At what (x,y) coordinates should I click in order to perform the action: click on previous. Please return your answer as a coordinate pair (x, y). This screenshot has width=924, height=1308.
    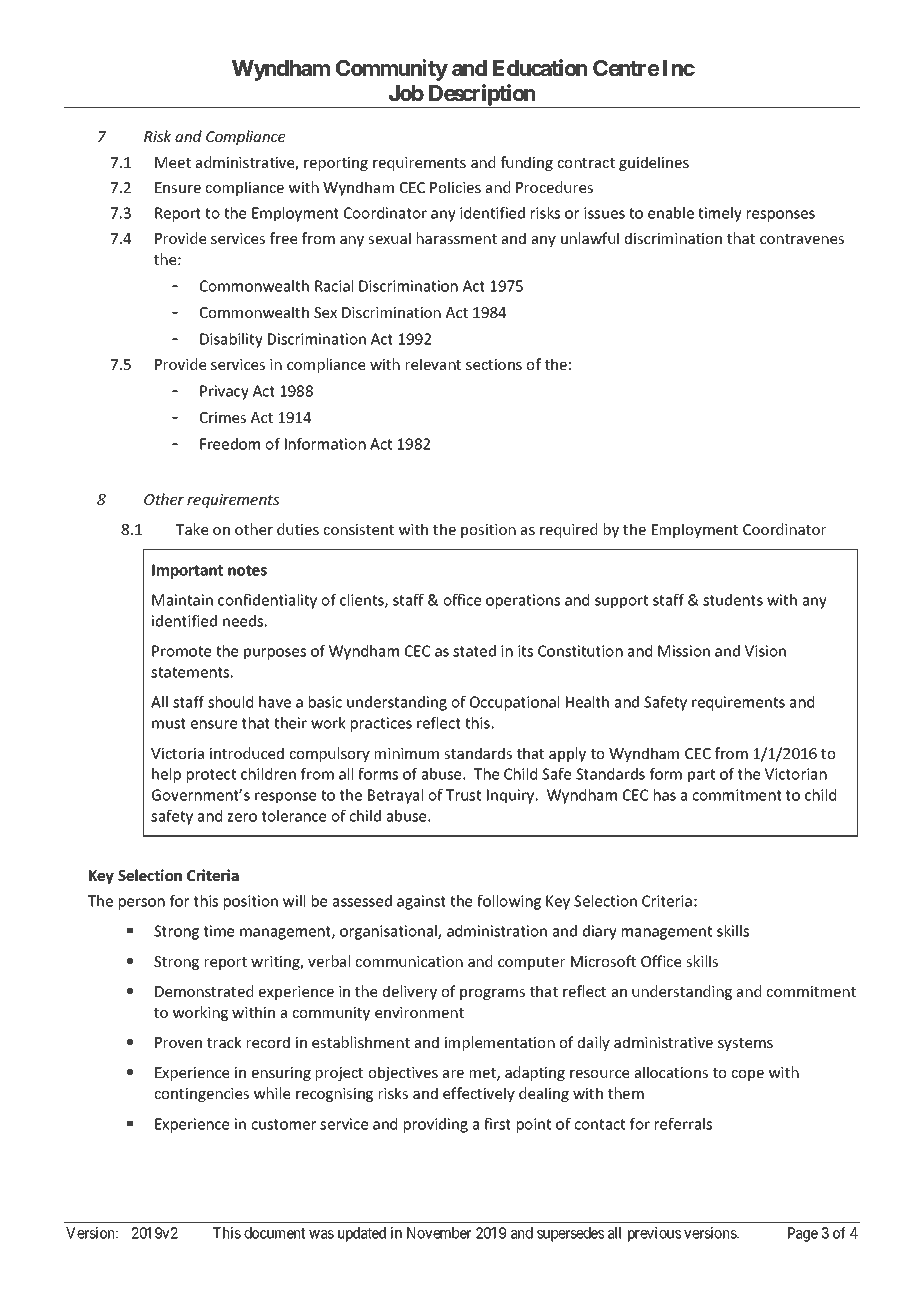
    Looking at the image, I should click on (654, 1234).
